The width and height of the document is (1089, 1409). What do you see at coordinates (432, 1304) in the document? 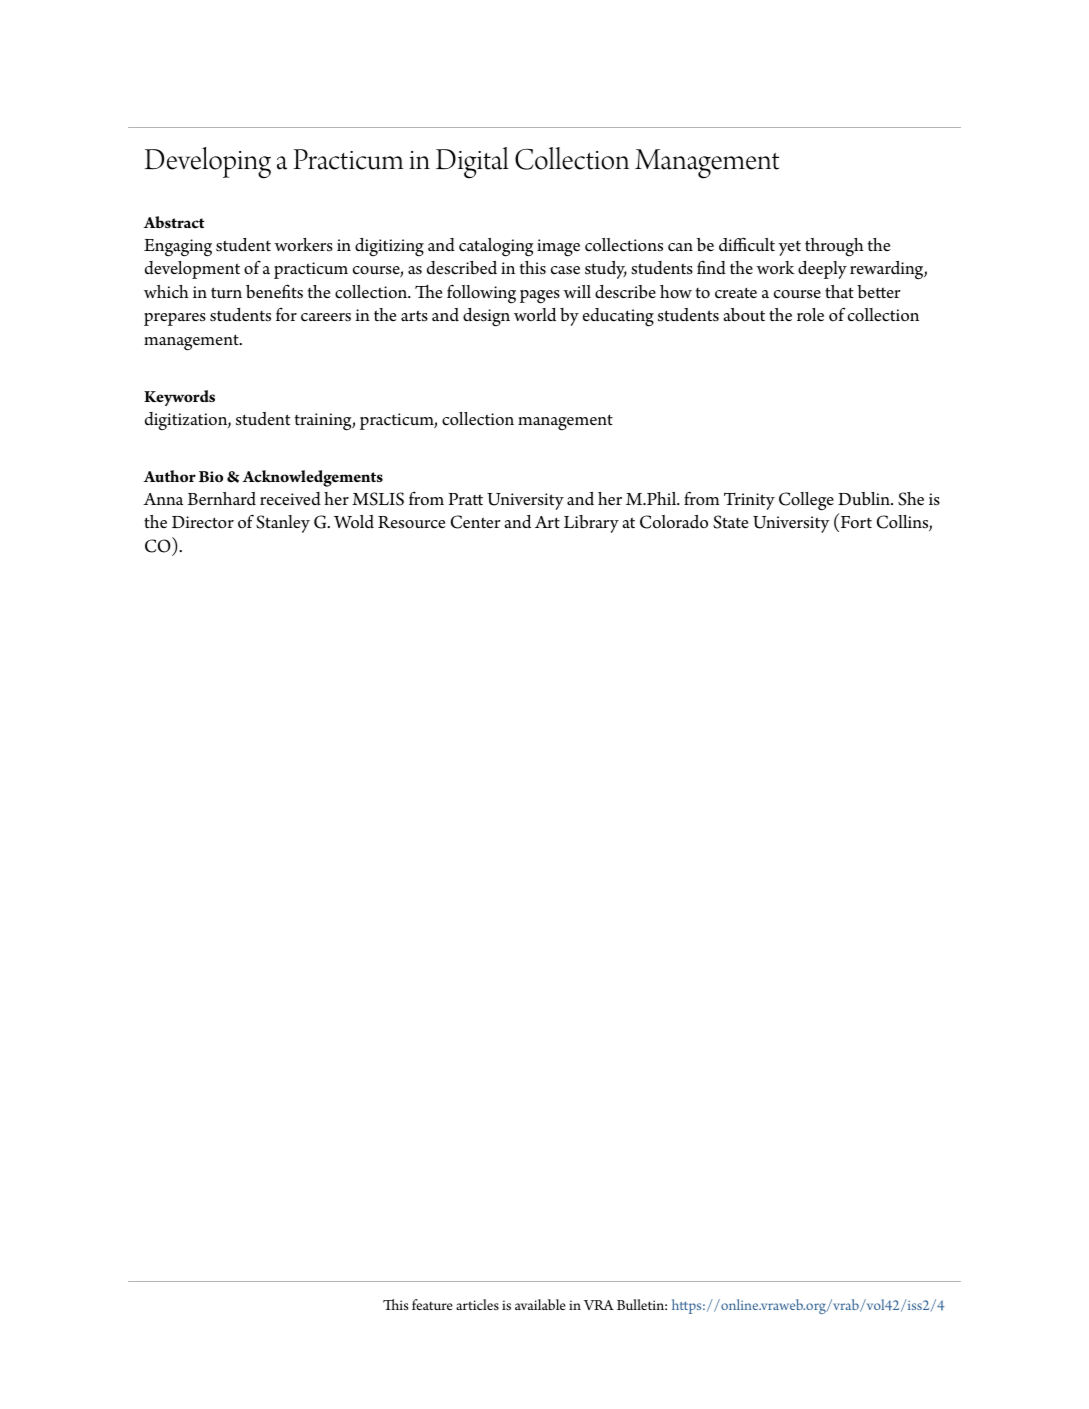
I see `feature` at bounding box center [432, 1304].
